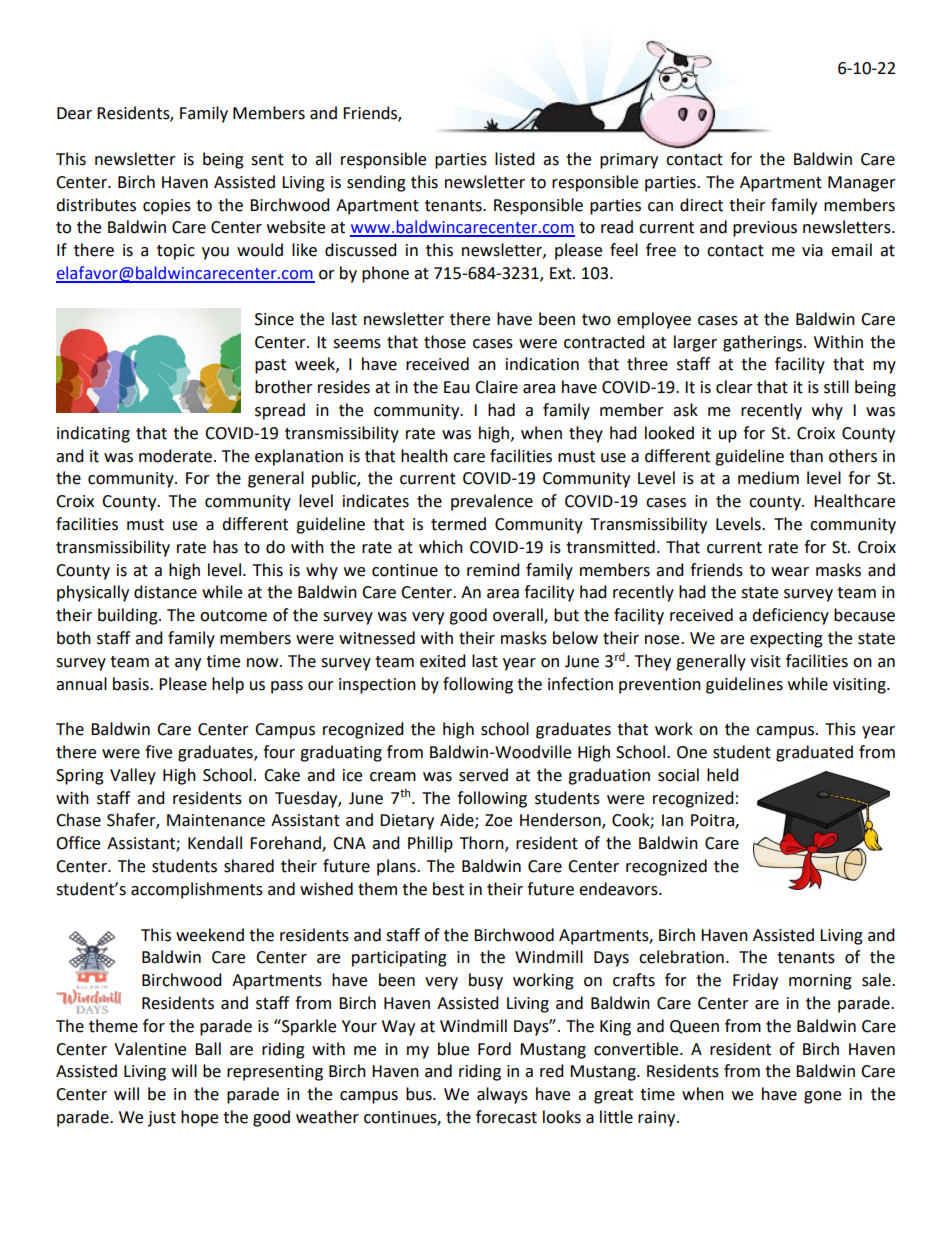 Image resolution: width=952 pixels, height=1233 pixels. I want to click on past, so click(270, 366).
